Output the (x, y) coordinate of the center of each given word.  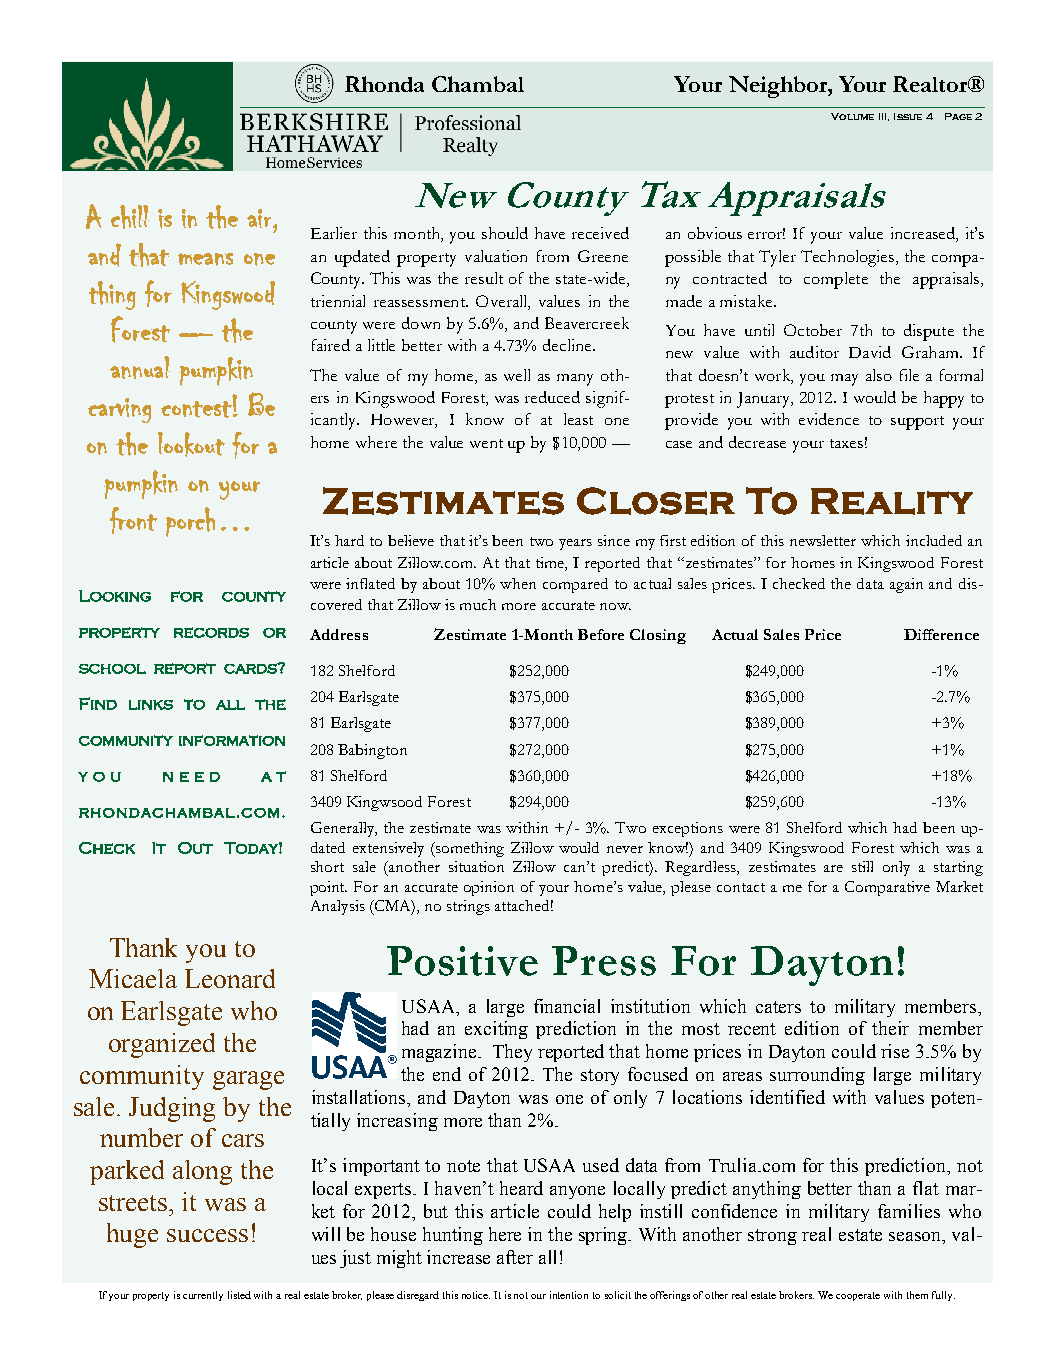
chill (130, 217)
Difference (941, 634)
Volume (852, 116)
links (151, 705)
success (207, 1235)
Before (601, 634)
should (505, 233)
